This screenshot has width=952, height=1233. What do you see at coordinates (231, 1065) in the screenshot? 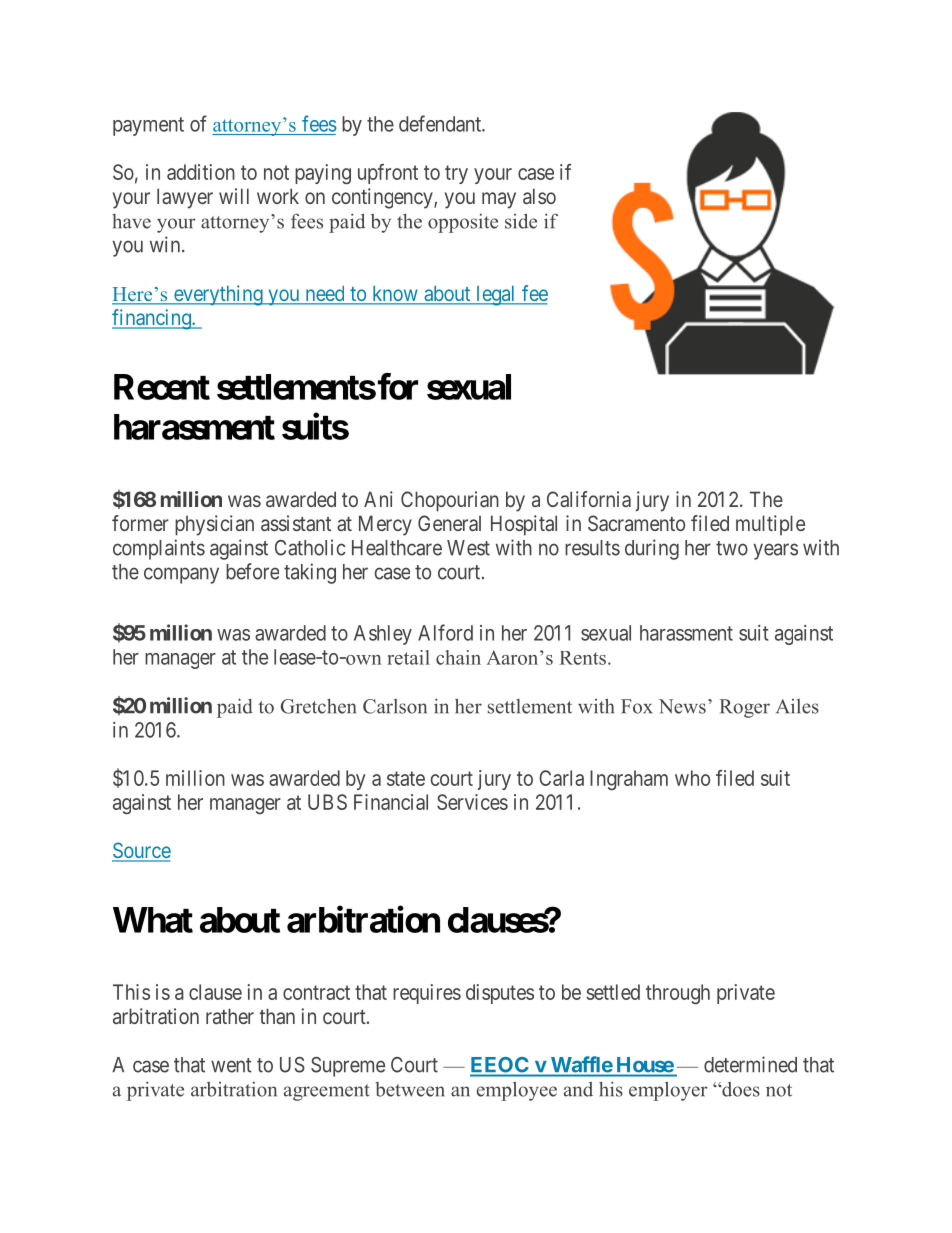
I see `went` at bounding box center [231, 1065].
